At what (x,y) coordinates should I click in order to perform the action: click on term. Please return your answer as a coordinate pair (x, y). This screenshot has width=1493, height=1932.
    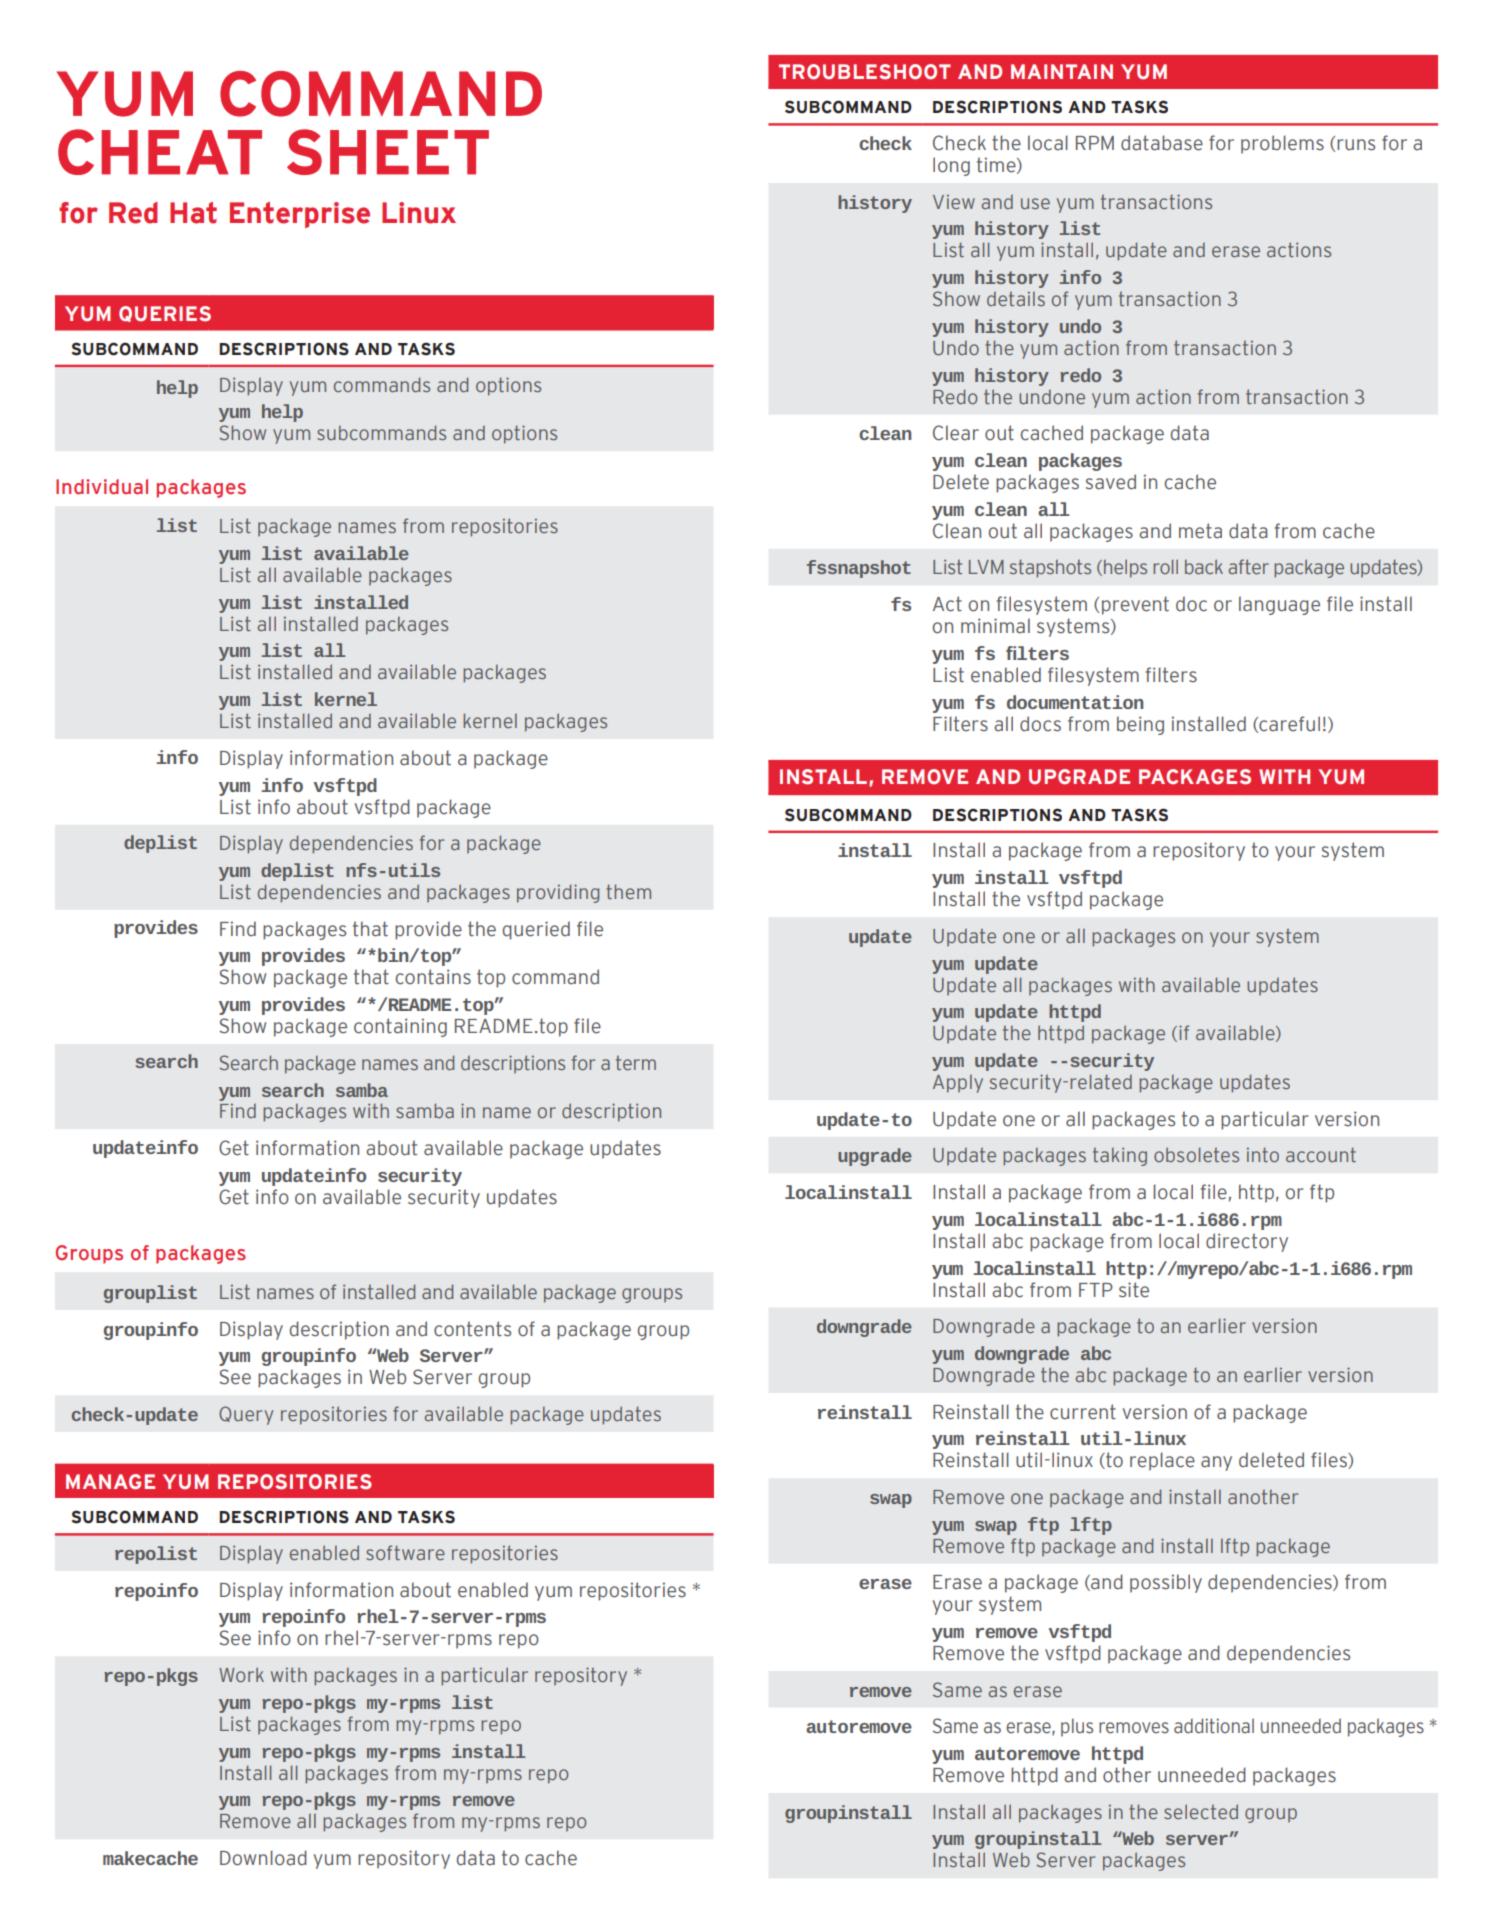
    Looking at the image, I should click on (636, 1062).
